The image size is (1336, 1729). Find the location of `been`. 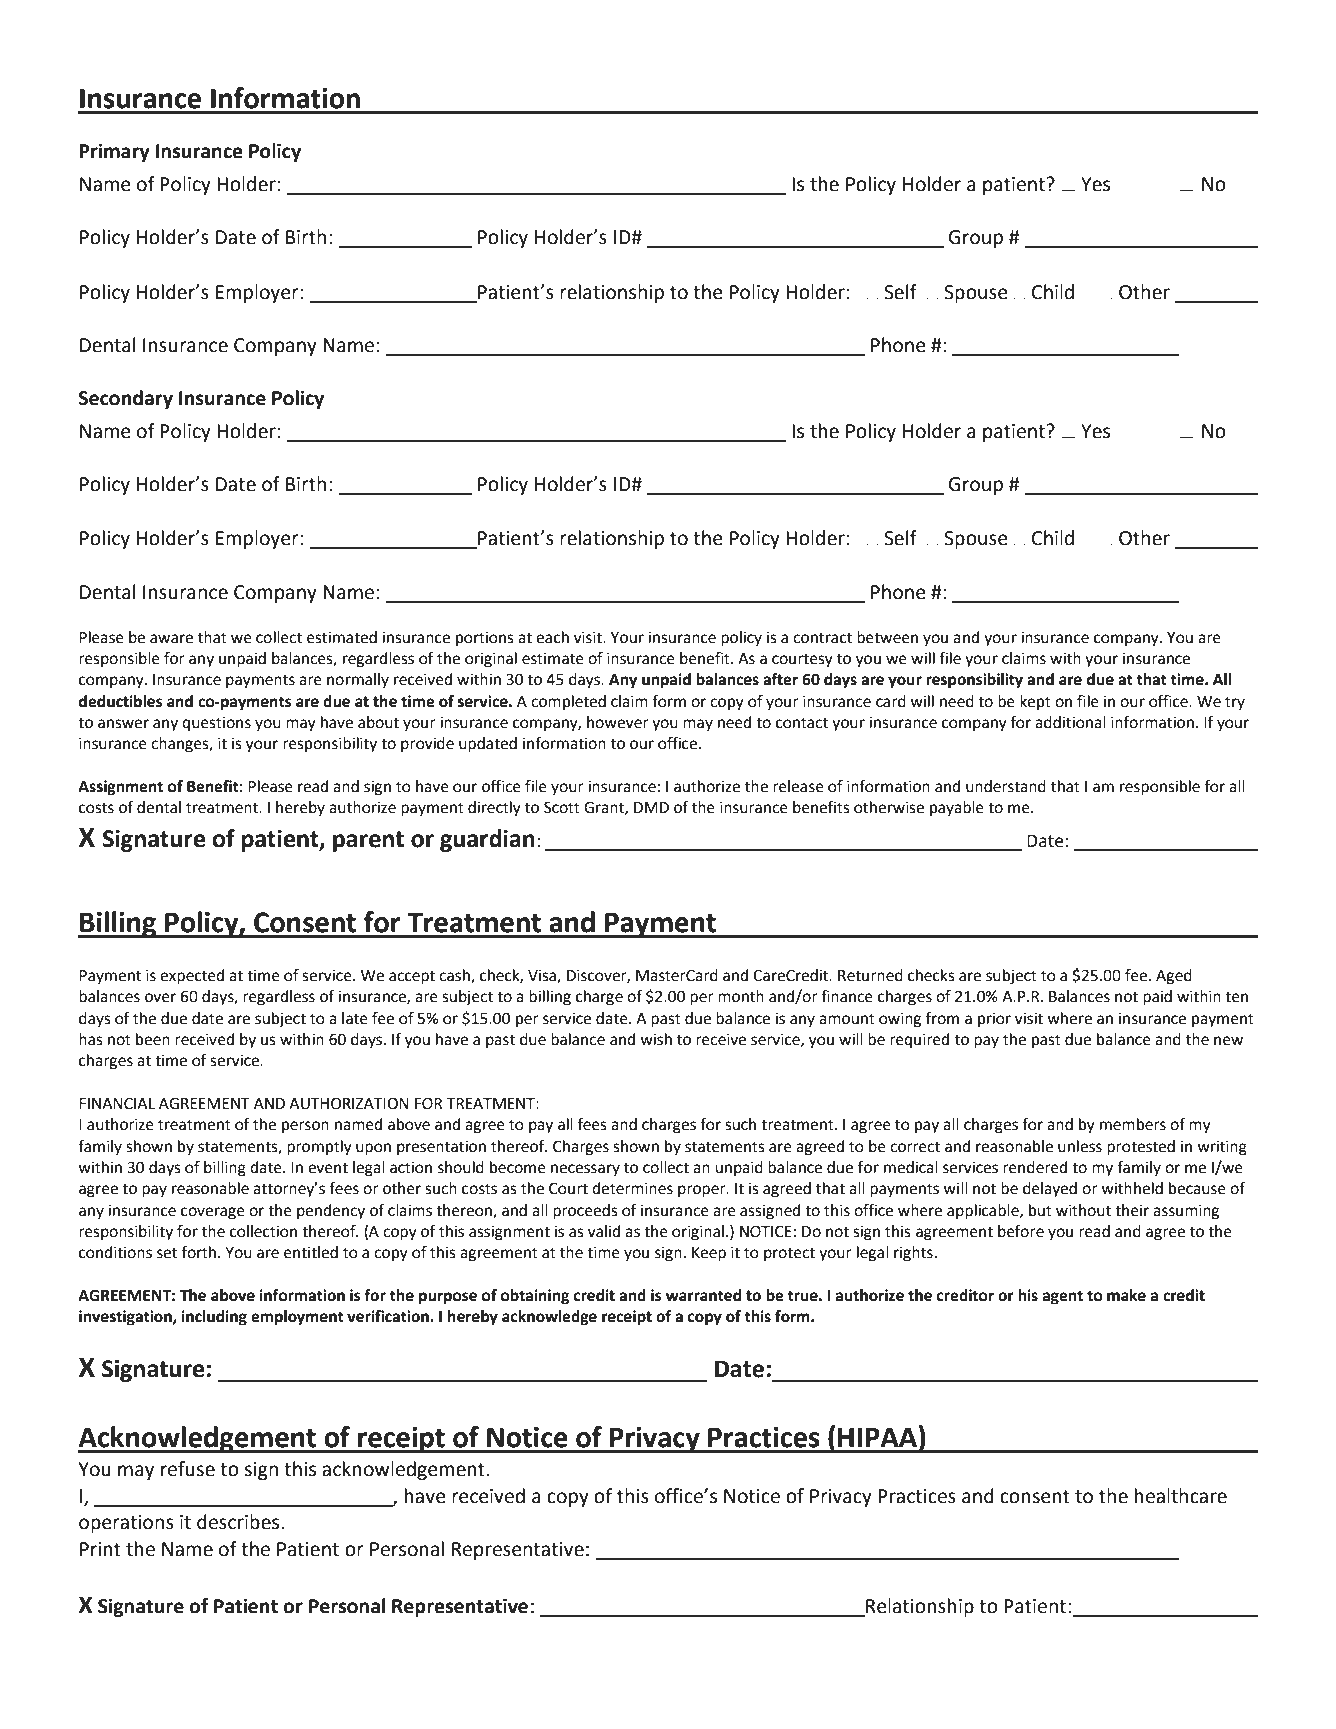

been is located at coordinates (153, 1039).
